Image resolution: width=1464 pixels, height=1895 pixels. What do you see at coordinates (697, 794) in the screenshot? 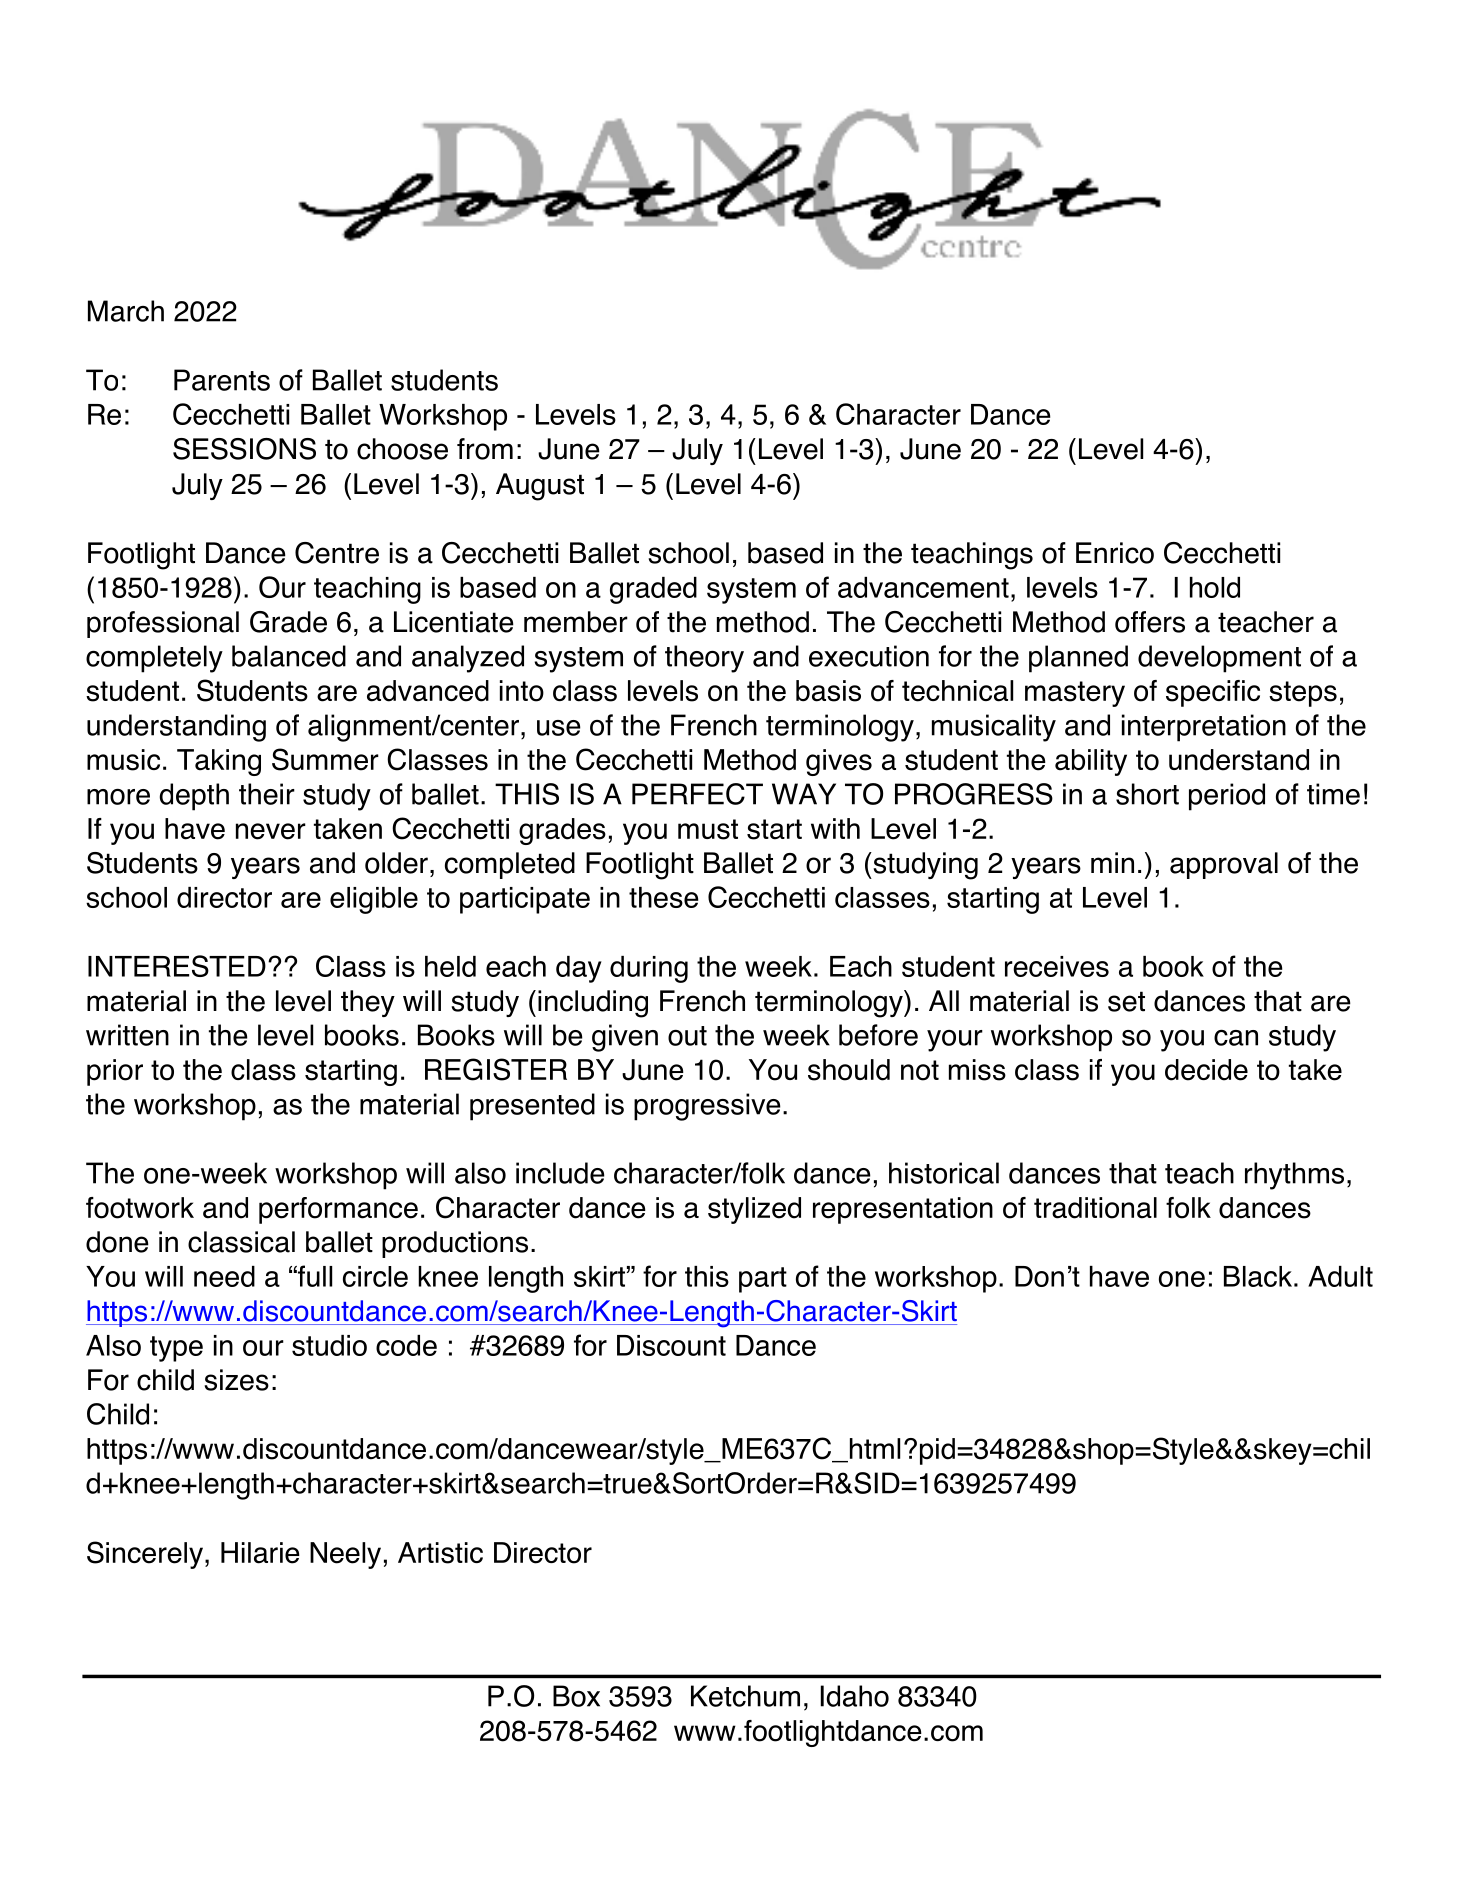
I see `PERFECT` at bounding box center [697, 794].
